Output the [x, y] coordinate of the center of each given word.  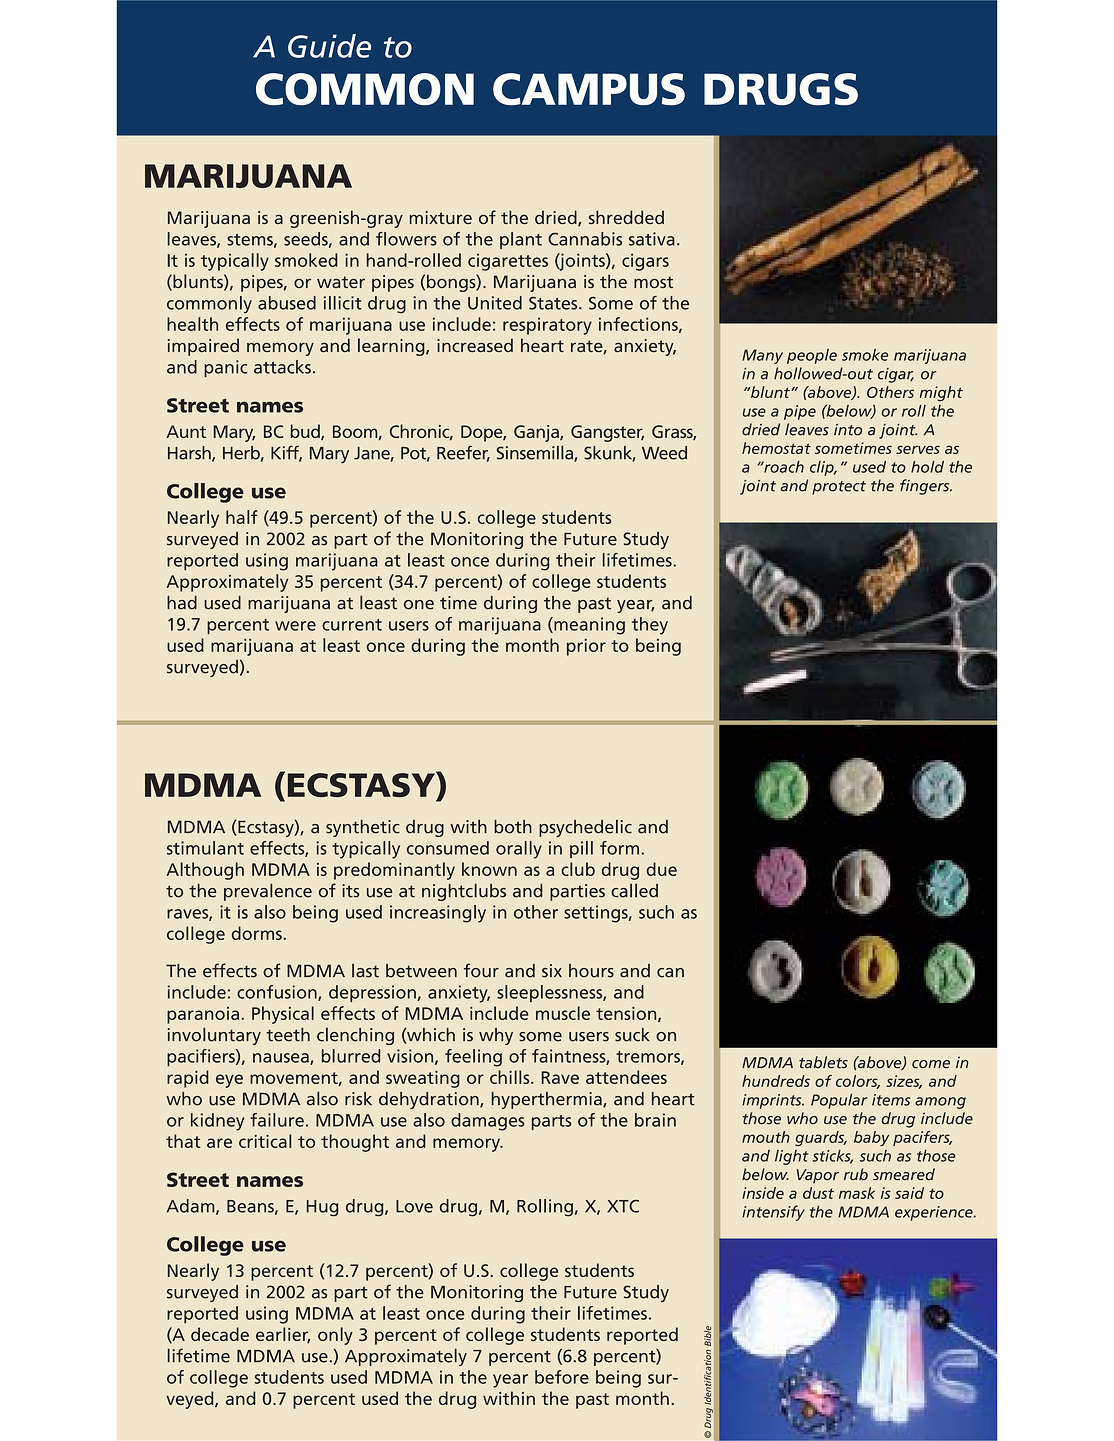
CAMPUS [589, 89]
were [295, 626]
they [650, 626]
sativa [652, 239]
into [848, 430]
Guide [329, 46]
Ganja [537, 433]
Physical [283, 1015]
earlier [283, 1335]
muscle [563, 1013]
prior [586, 647]
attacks [282, 367]
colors [858, 1082]
